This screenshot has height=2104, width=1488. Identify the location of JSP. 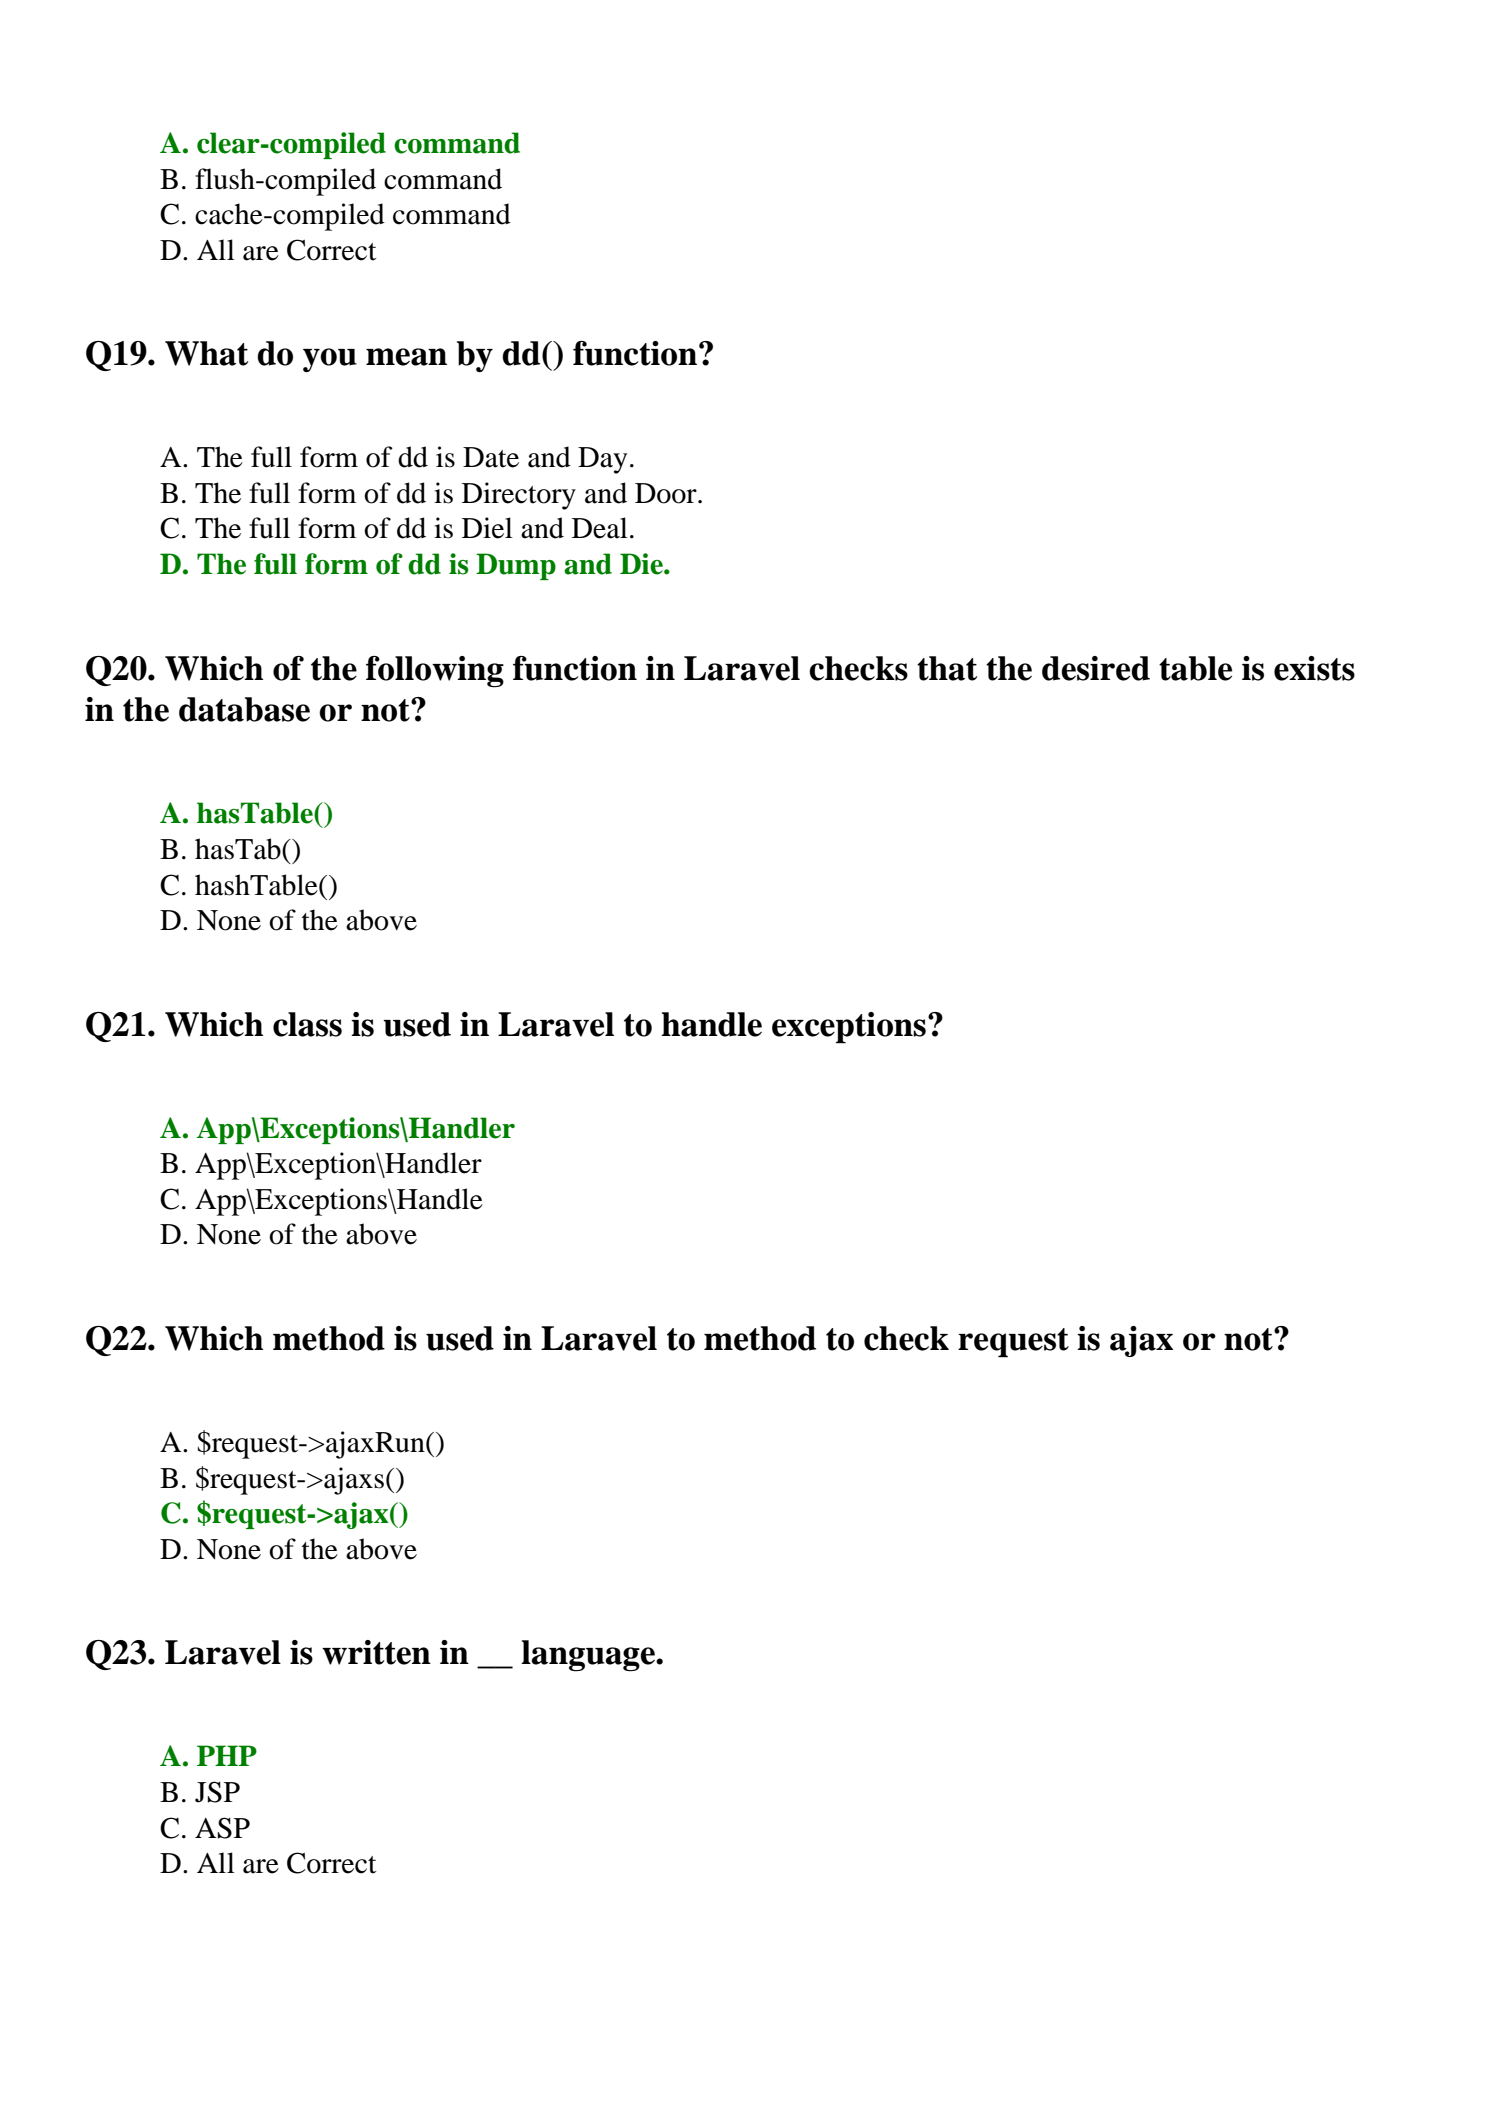
(217, 1792).
